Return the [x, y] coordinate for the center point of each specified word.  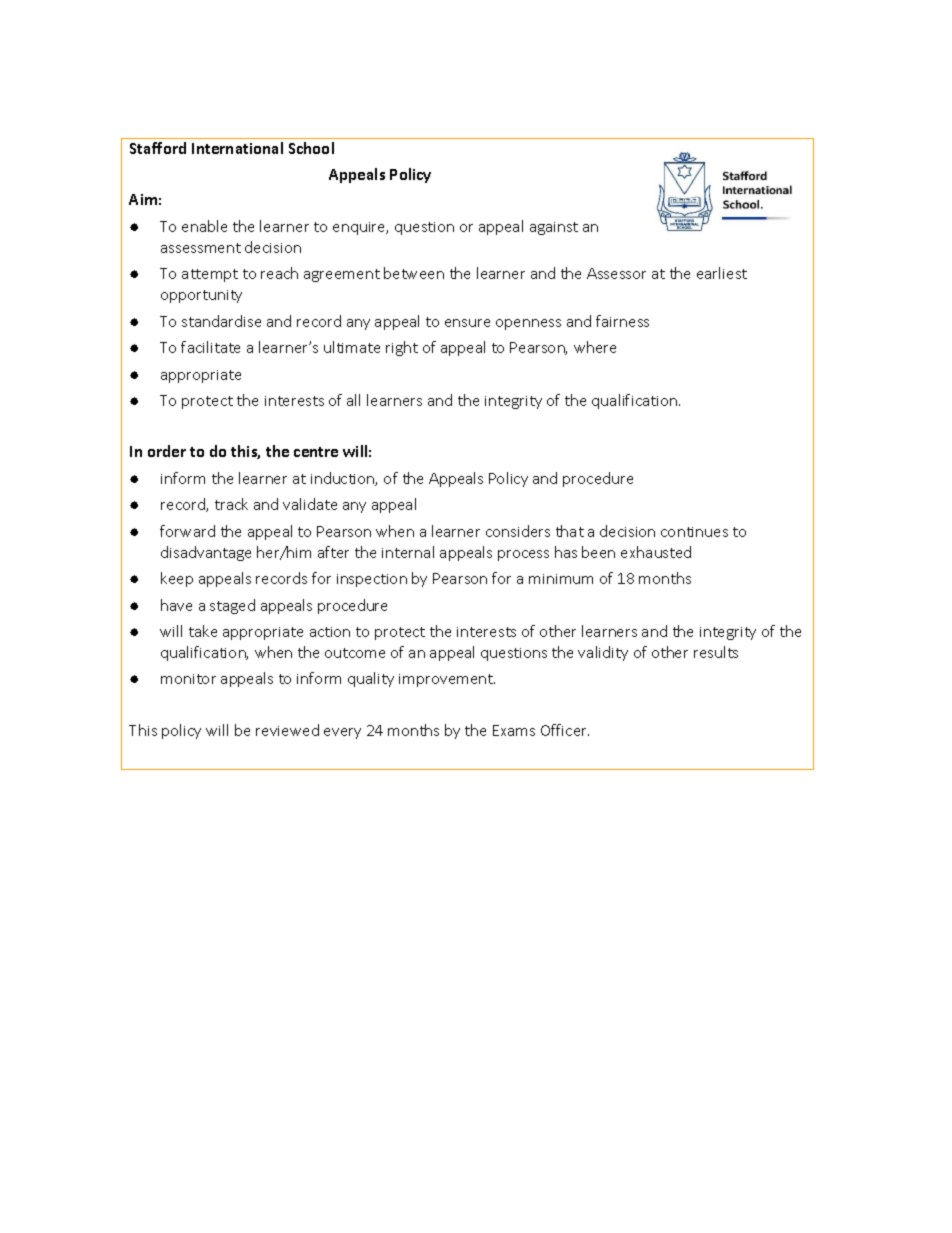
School [311, 148]
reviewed [287, 730]
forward [187, 531]
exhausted [656, 552]
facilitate [210, 347]
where [595, 347]
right [402, 348]
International [237, 148]
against [554, 228]
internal [408, 552]
